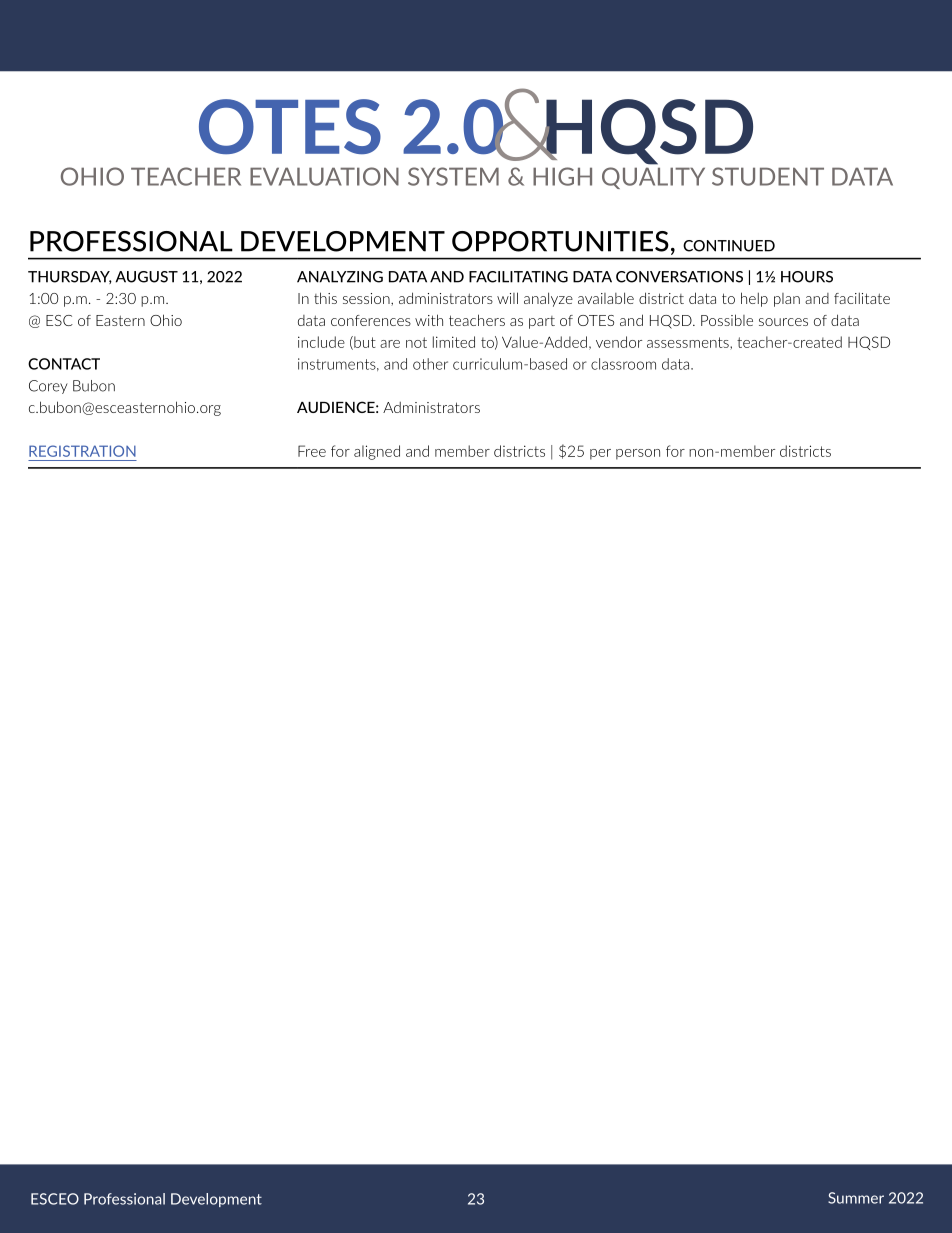 Image resolution: width=952 pixels, height=1233 pixels. Describe the element at coordinates (768, 176) in the screenshot. I see `STUDENT` at that location.
